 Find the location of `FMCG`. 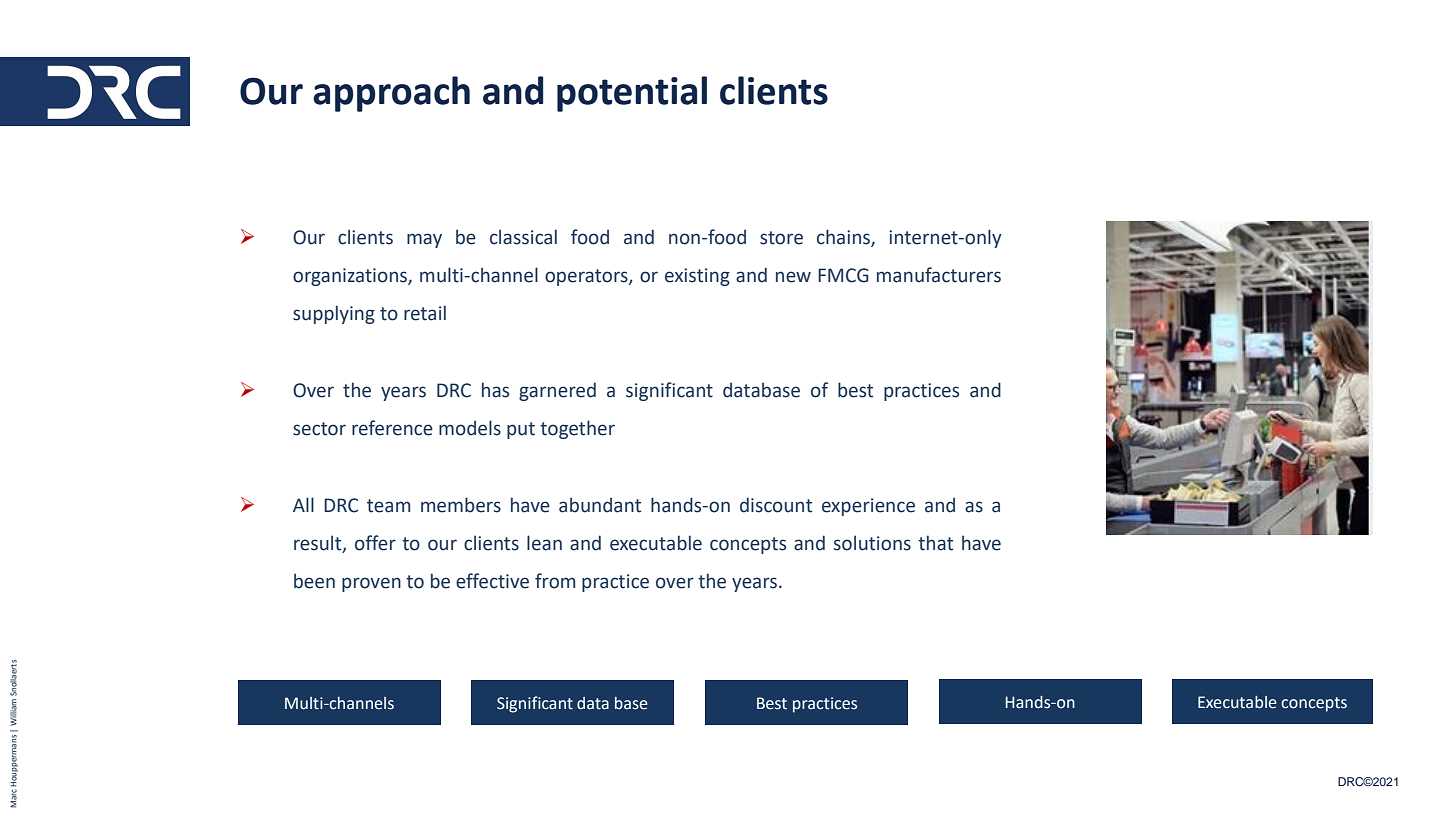

FMCG is located at coordinates (843, 275).
